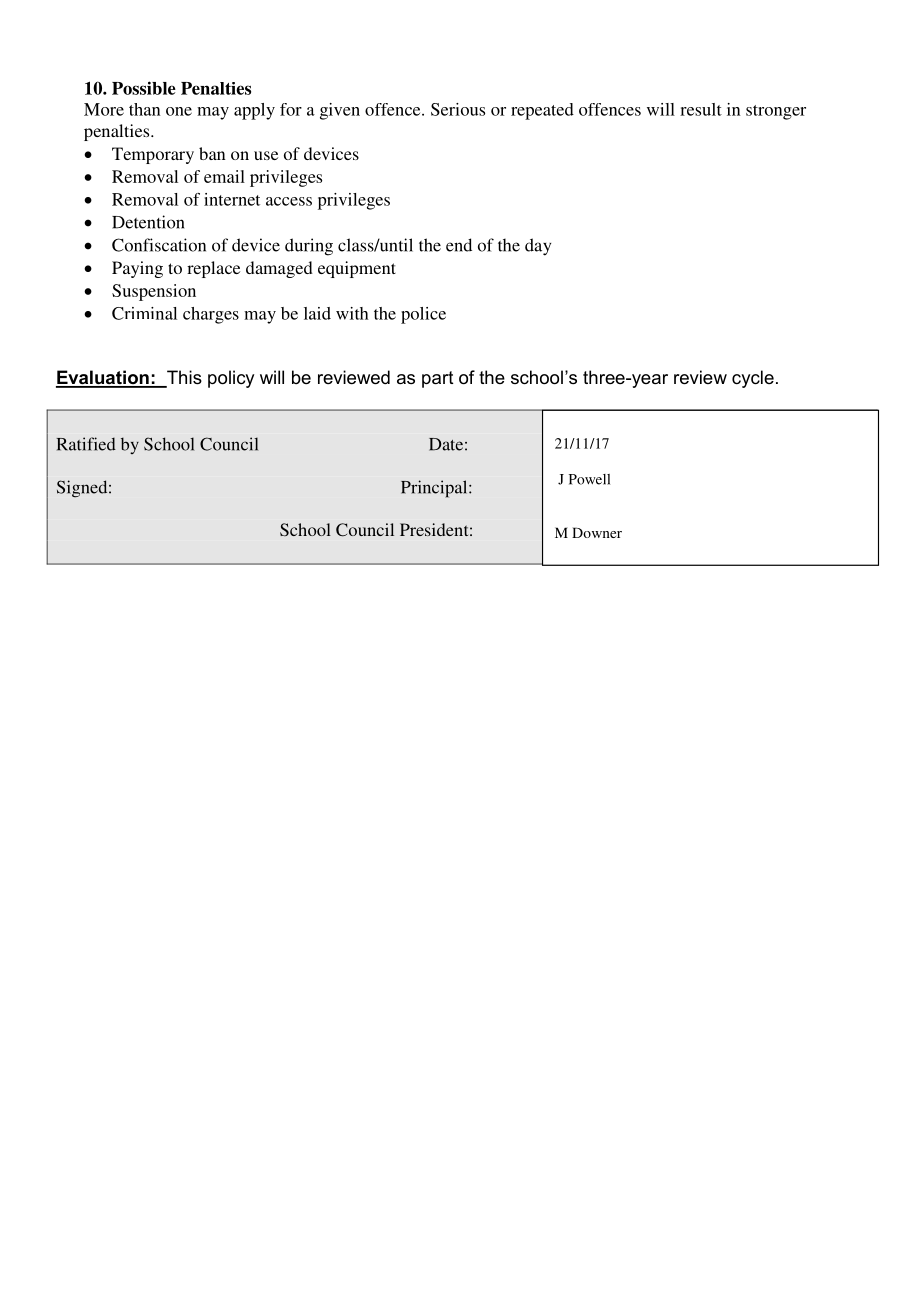 Image resolution: width=924 pixels, height=1308 pixels. What do you see at coordinates (179, 111) in the screenshot?
I see `one` at bounding box center [179, 111].
